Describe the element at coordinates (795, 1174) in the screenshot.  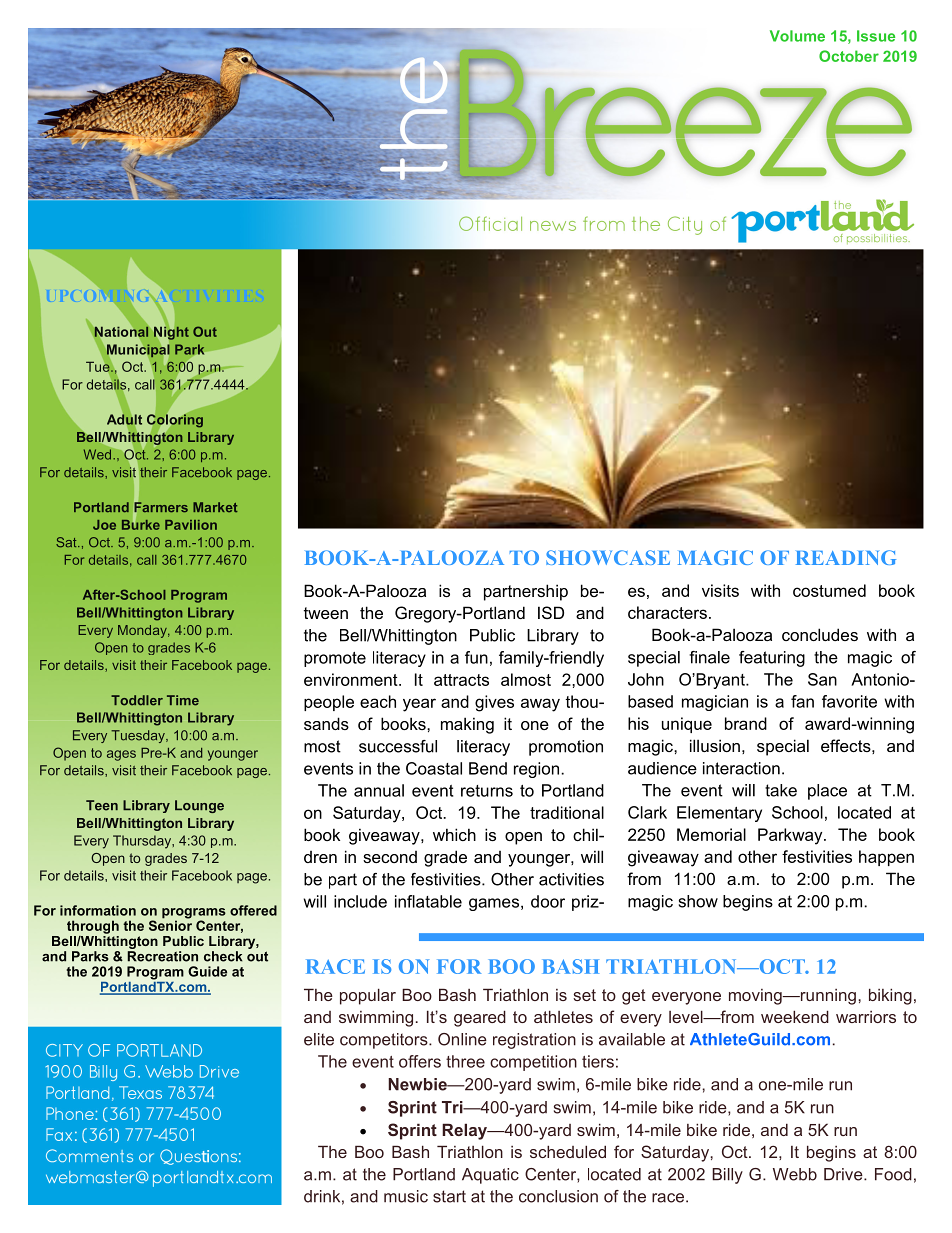
I see `Webb` at that location.
